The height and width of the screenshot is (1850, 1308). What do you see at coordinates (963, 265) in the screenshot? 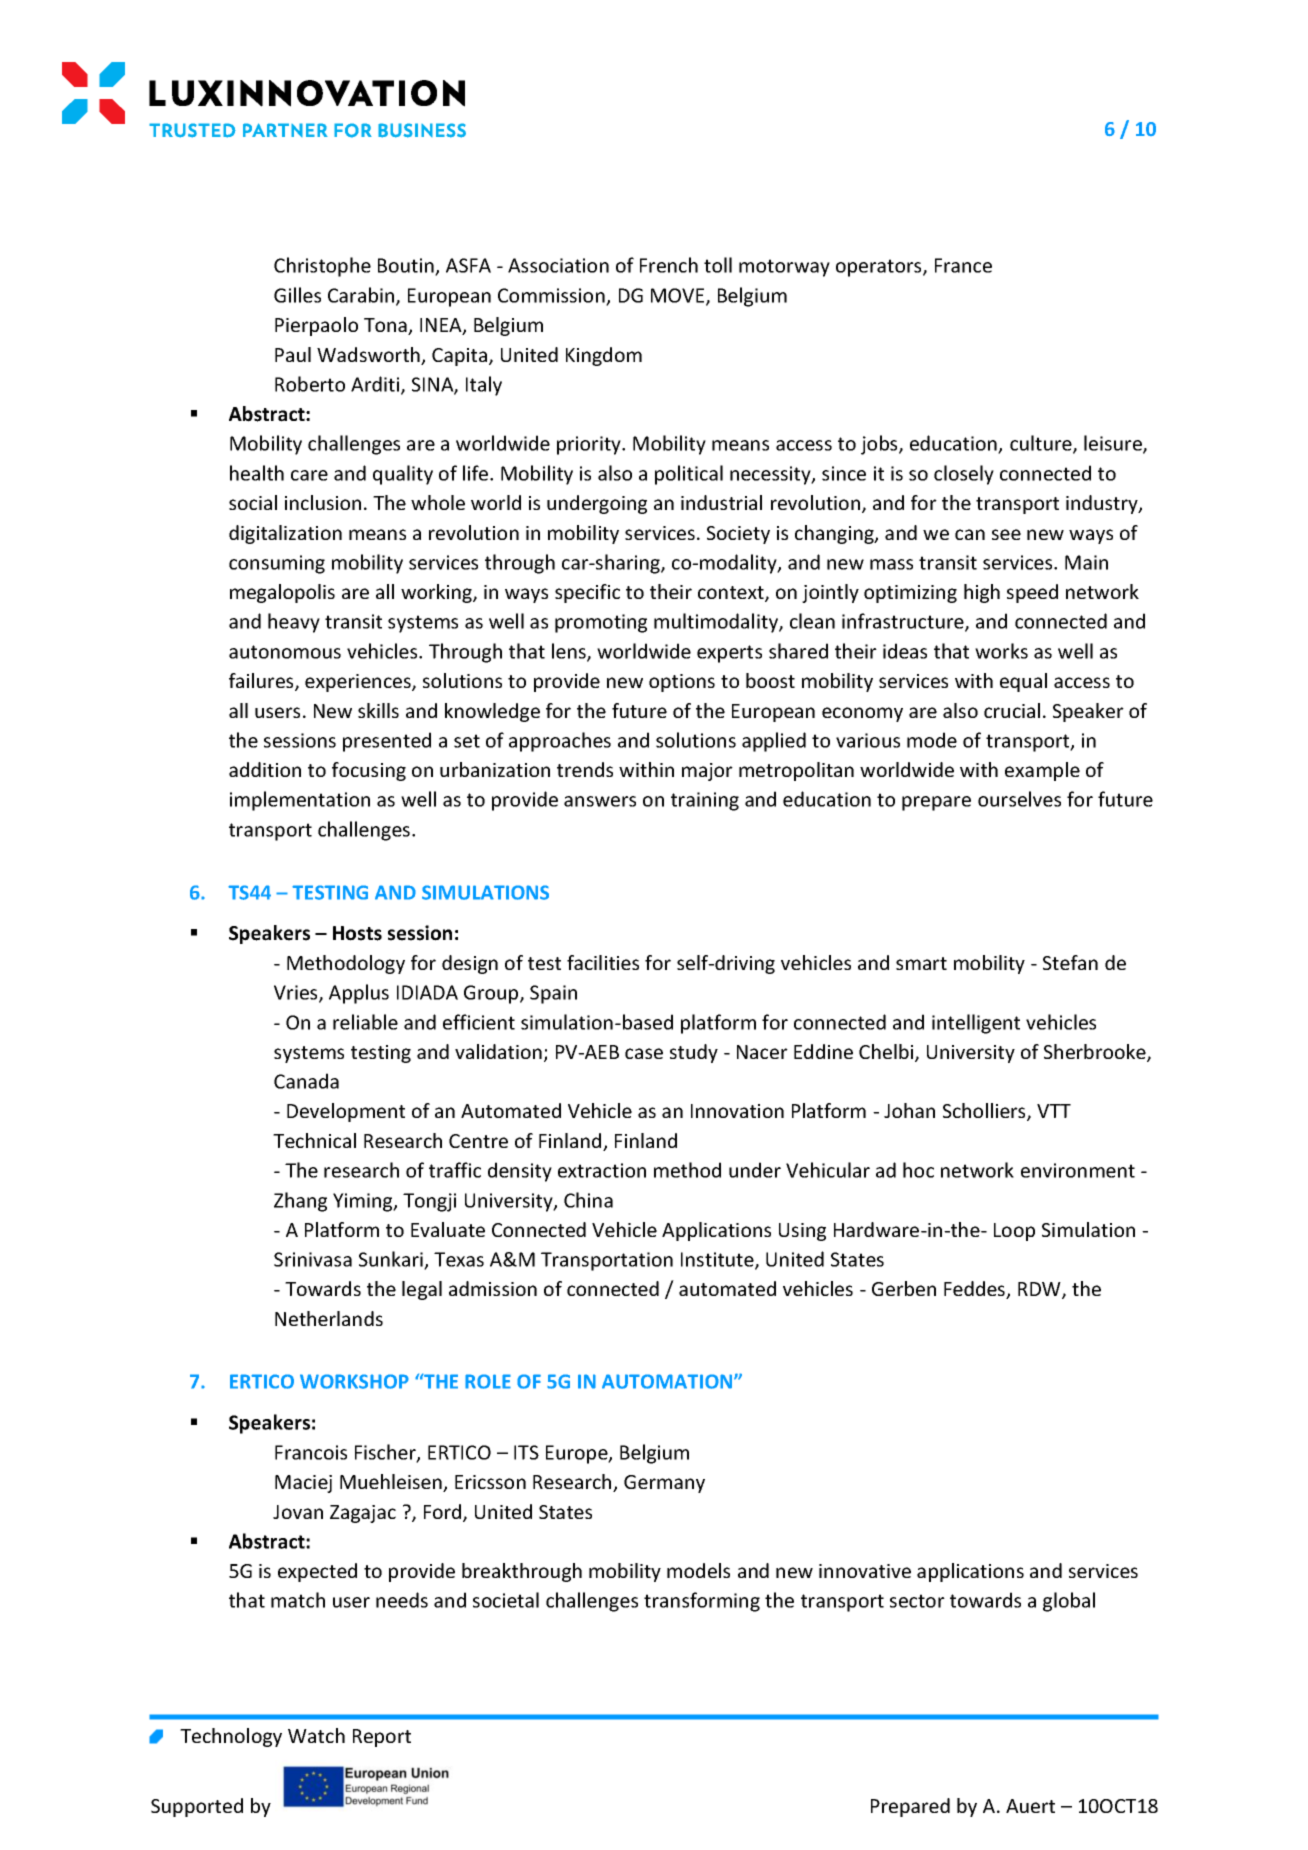
I see `France` at bounding box center [963, 265].
